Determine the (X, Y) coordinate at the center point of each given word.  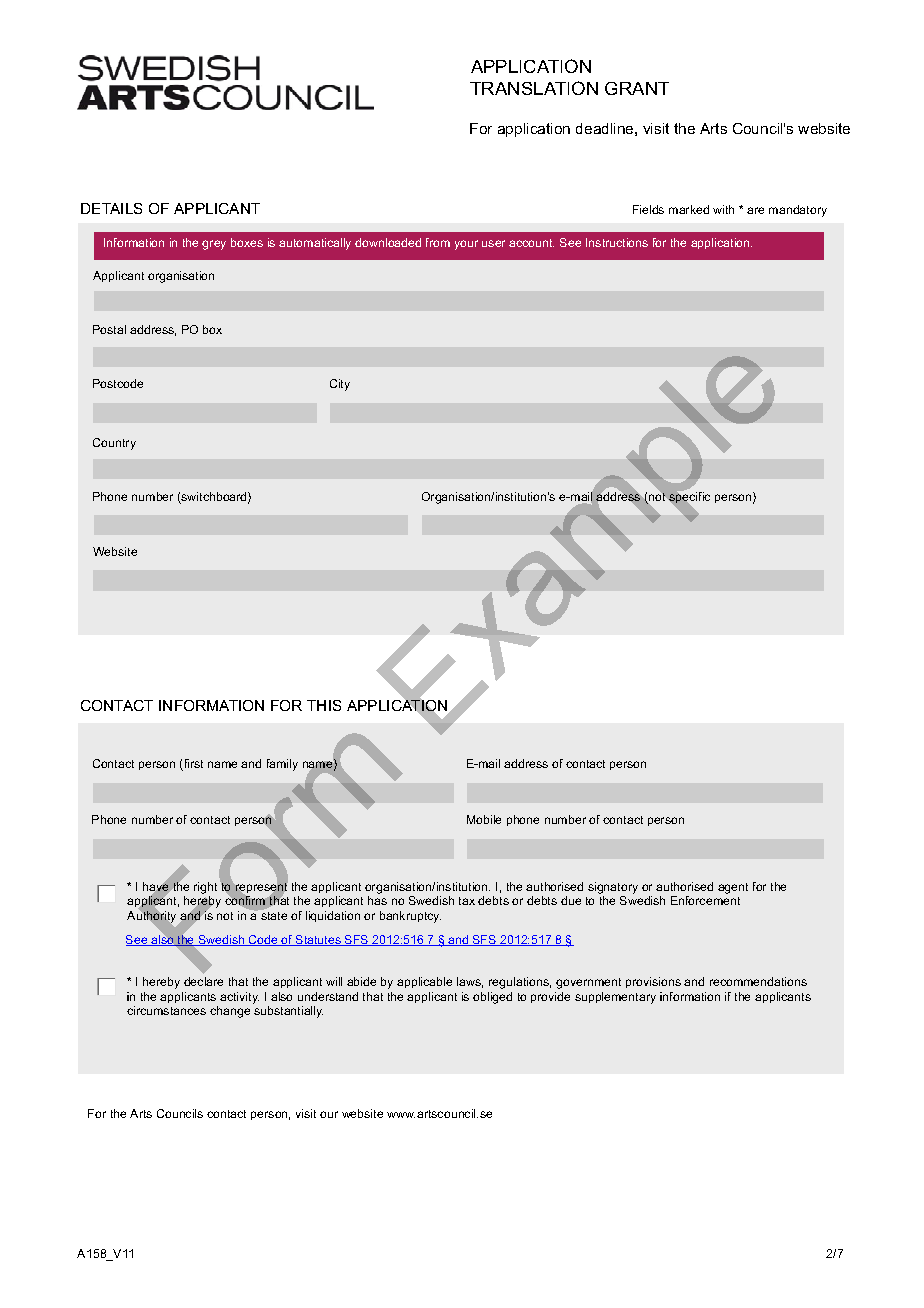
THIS (324, 705)
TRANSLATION (534, 88)
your (466, 245)
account (531, 243)
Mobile (484, 819)
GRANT (637, 88)
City (340, 385)
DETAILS (111, 208)
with (723, 209)
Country (114, 444)
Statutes (318, 940)
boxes (247, 242)
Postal (109, 329)
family (282, 765)
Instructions (617, 242)
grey (214, 245)
